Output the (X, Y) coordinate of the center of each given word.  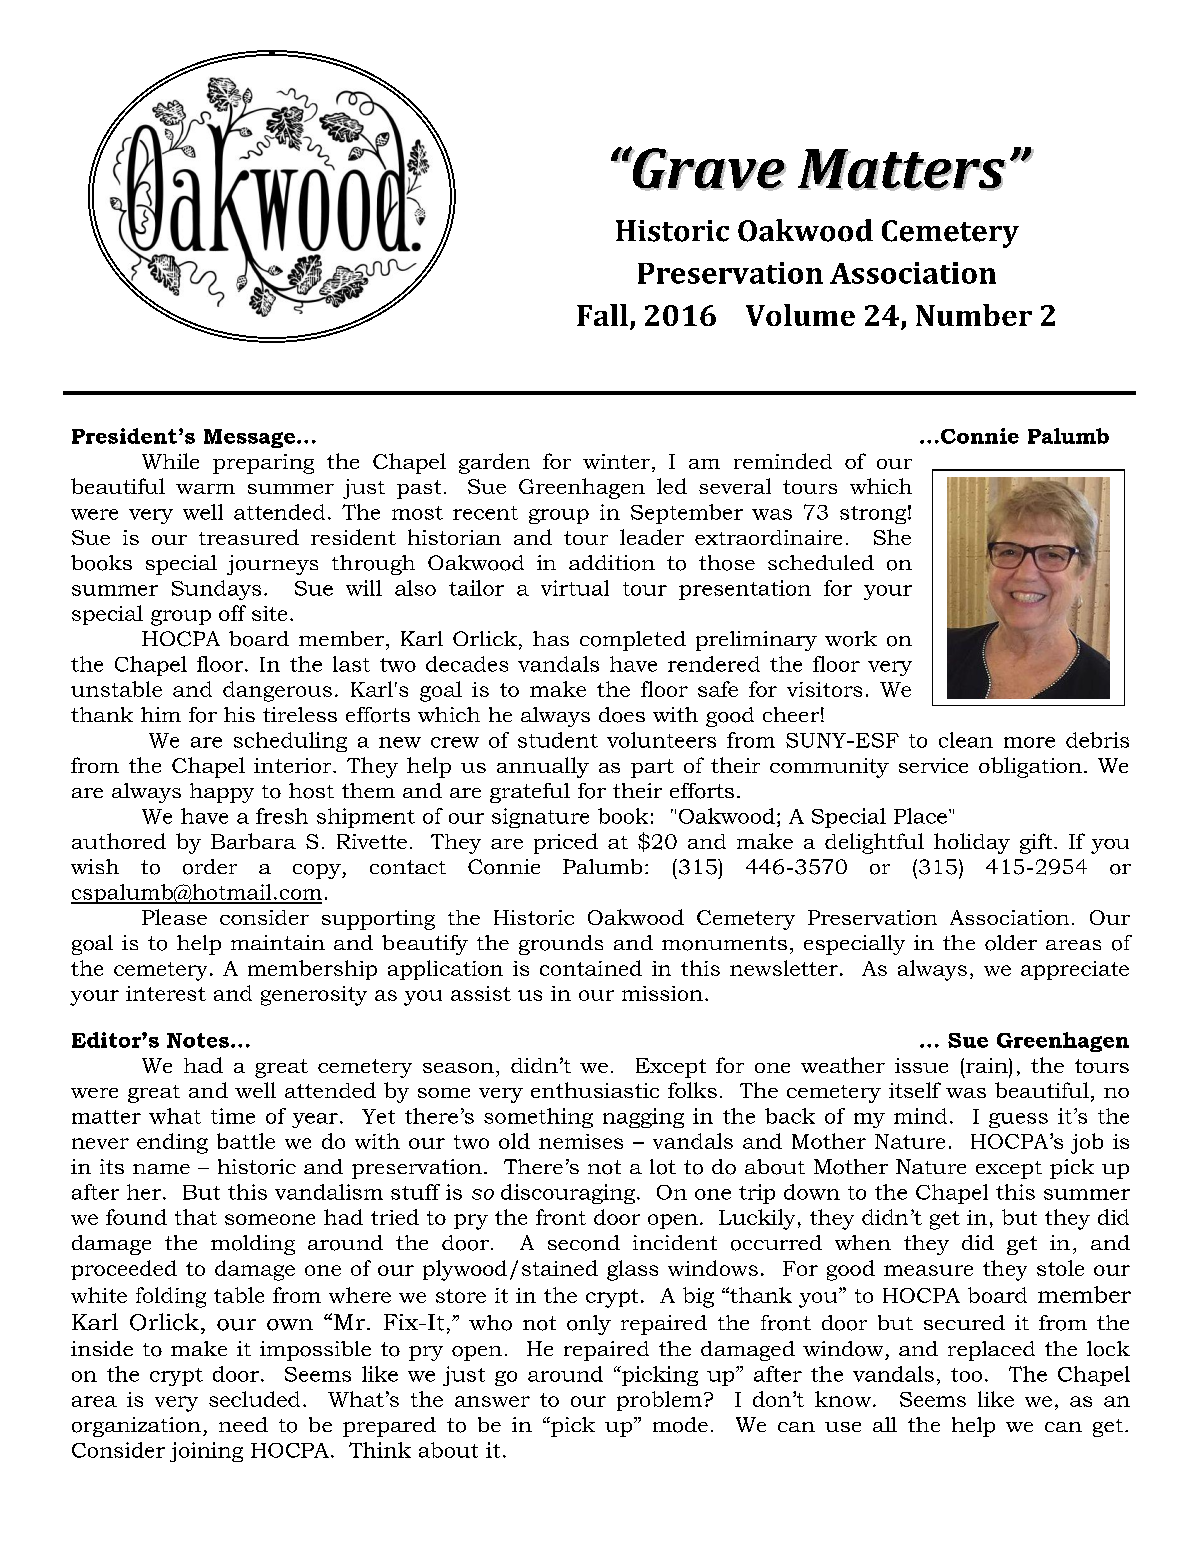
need (243, 1424)
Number (974, 315)
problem (661, 1401)
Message (251, 438)
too (966, 1375)
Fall (602, 315)
